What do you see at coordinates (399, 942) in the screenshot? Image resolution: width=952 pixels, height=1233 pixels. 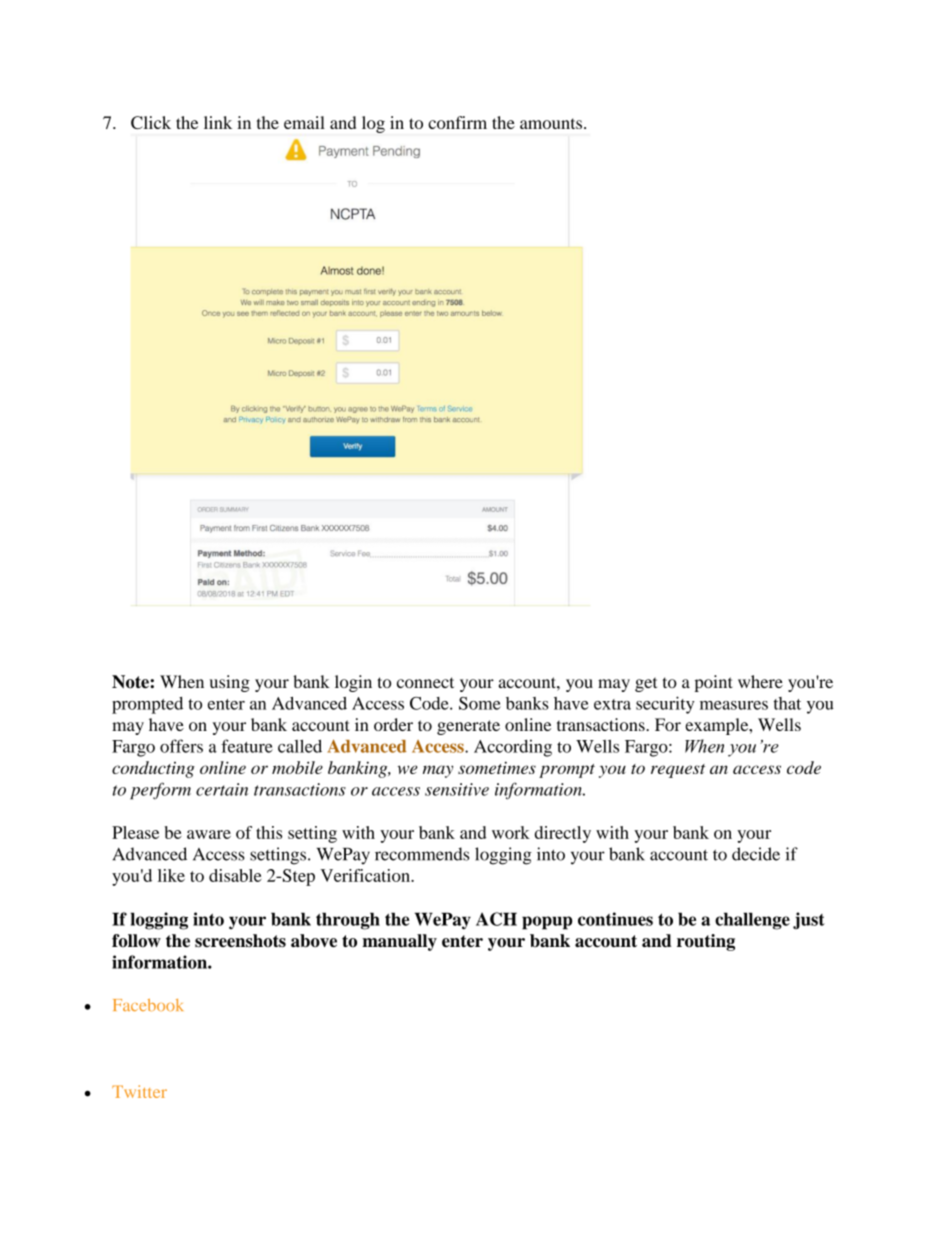 I see `manually` at bounding box center [399, 942].
